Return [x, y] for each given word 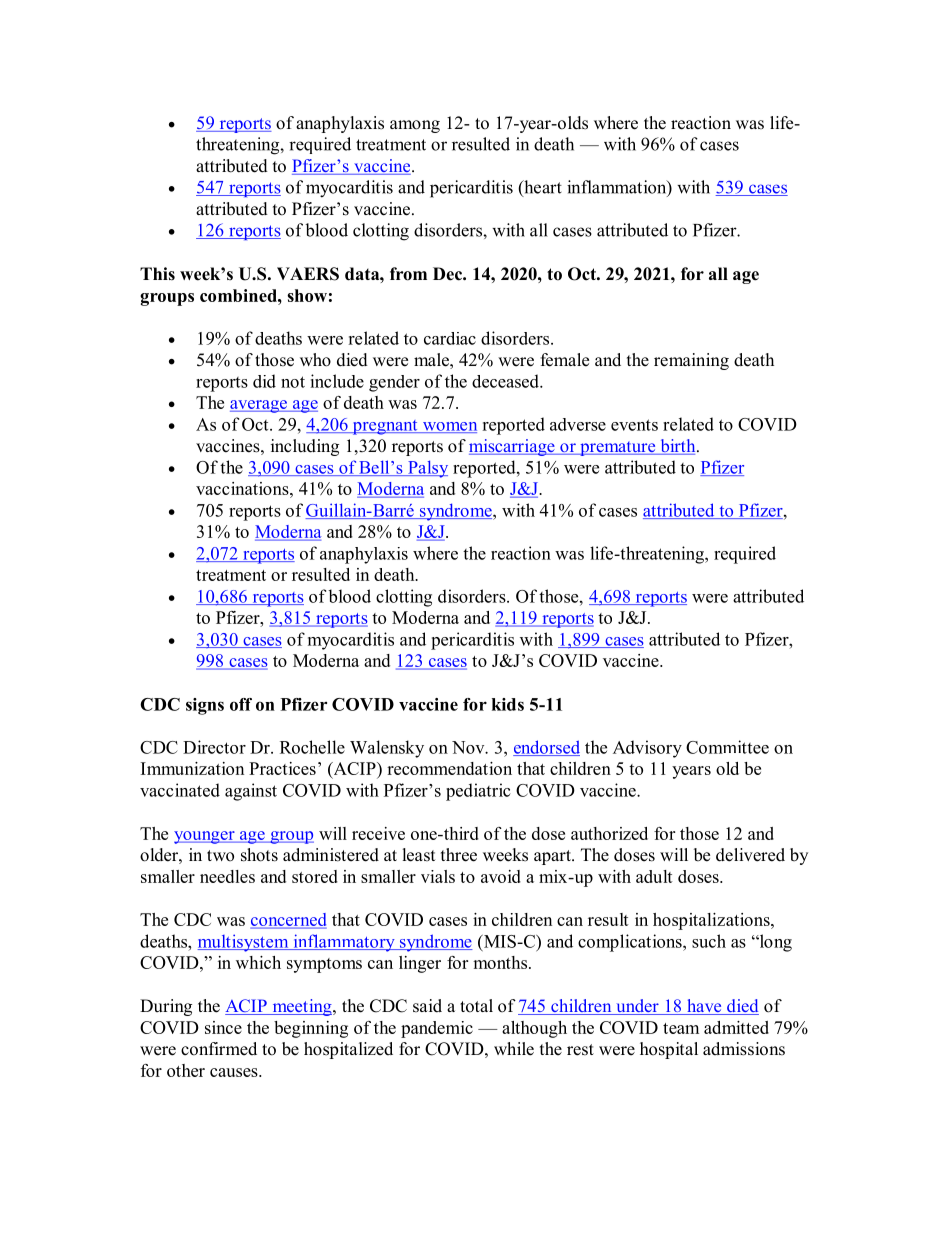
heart [542, 188]
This [157, 274]
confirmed [219, 1049]
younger [205, 837]
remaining [691, 361]
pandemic [437, 1029]
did [264, 381]
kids [508, 704]
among [415, 126]
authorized [609, 833]
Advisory [647, 749]
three [459, 855]
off [241, 704]
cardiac [450, 338]
